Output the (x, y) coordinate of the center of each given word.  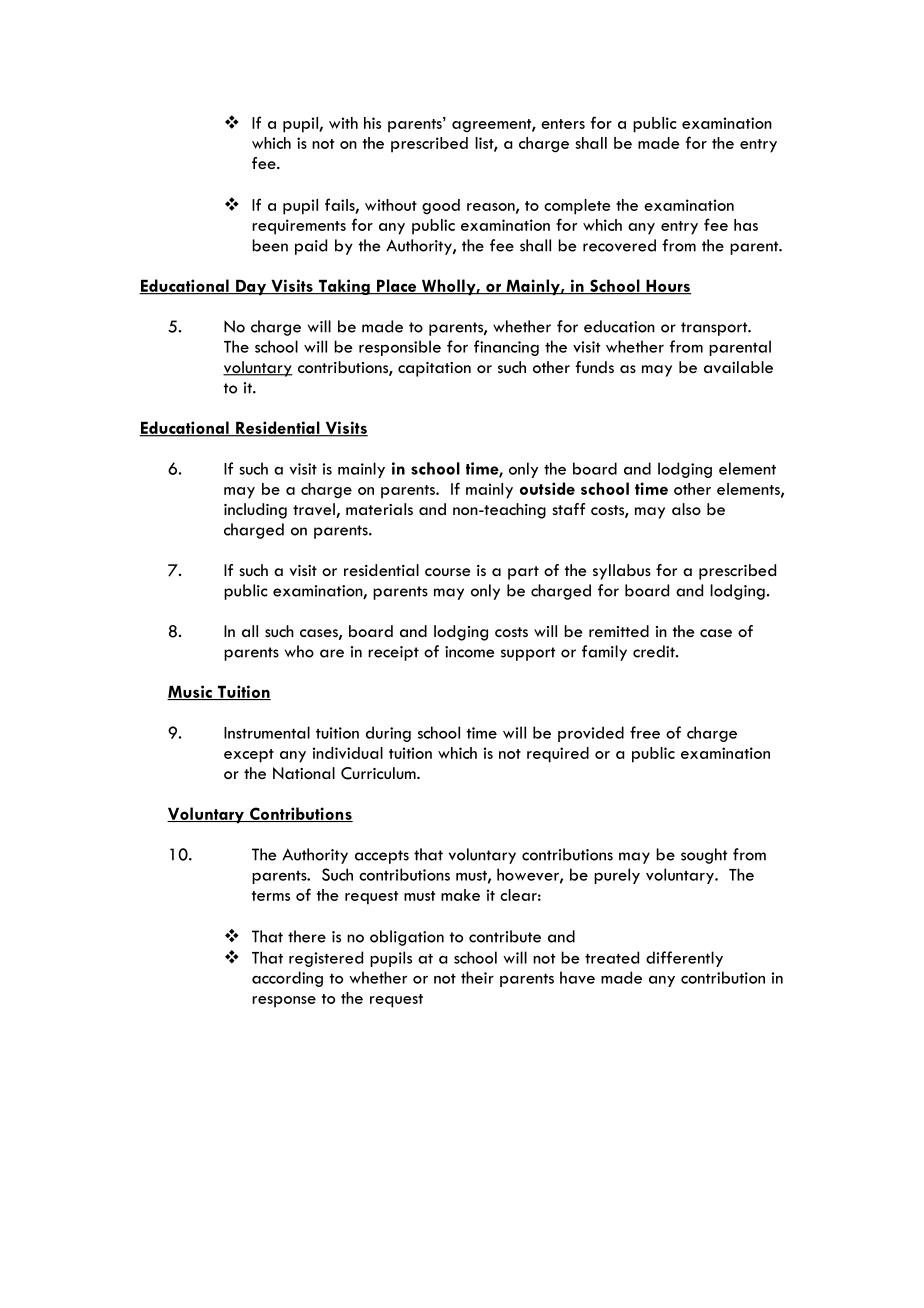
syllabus (622, 572)
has (746, 225)
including (255, 511)
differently (684, 959)
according (287, 979)
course (447, 572)
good (441, 207)
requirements (299, 227)
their (477, 977)
